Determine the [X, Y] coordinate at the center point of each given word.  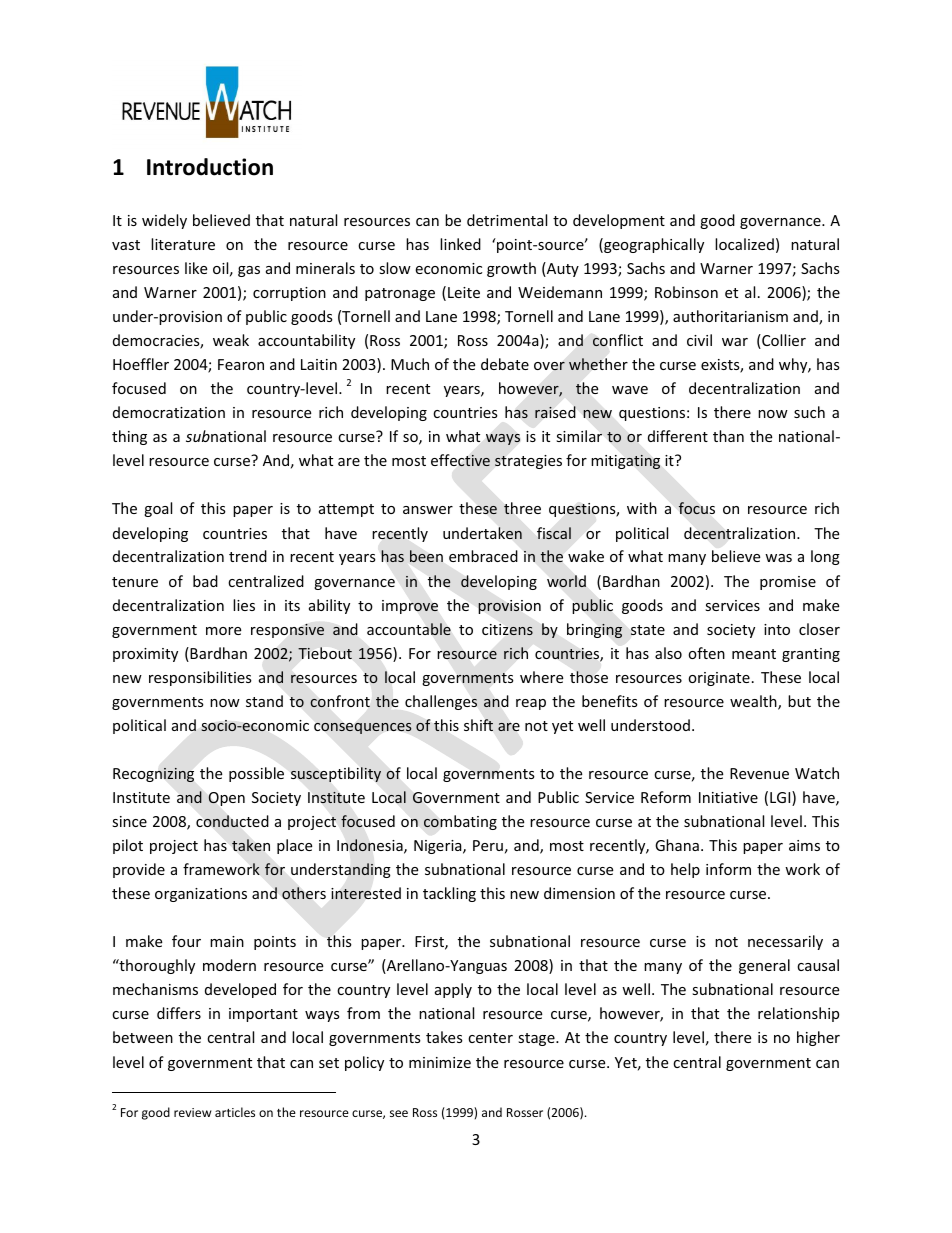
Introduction [210, 167]
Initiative [728, 797]
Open [226, 799]
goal [158, 509]
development [619, 221]
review [192, 1112]
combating [460, 822]
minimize [440, 1062]
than [728, 436]
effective [460, 460]
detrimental [507, 220]
